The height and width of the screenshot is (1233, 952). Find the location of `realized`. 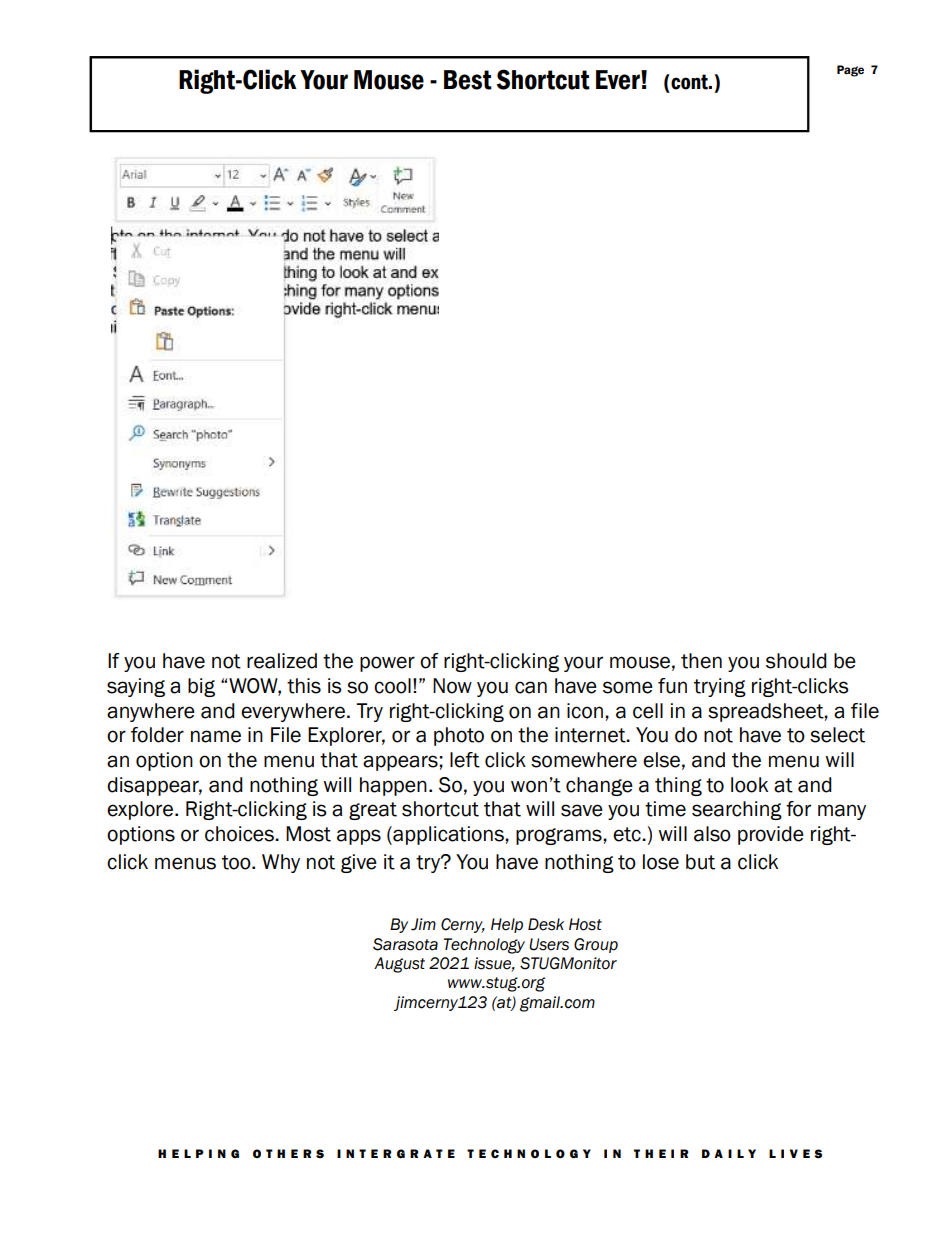

realized is located at coordinates (282, 661).
